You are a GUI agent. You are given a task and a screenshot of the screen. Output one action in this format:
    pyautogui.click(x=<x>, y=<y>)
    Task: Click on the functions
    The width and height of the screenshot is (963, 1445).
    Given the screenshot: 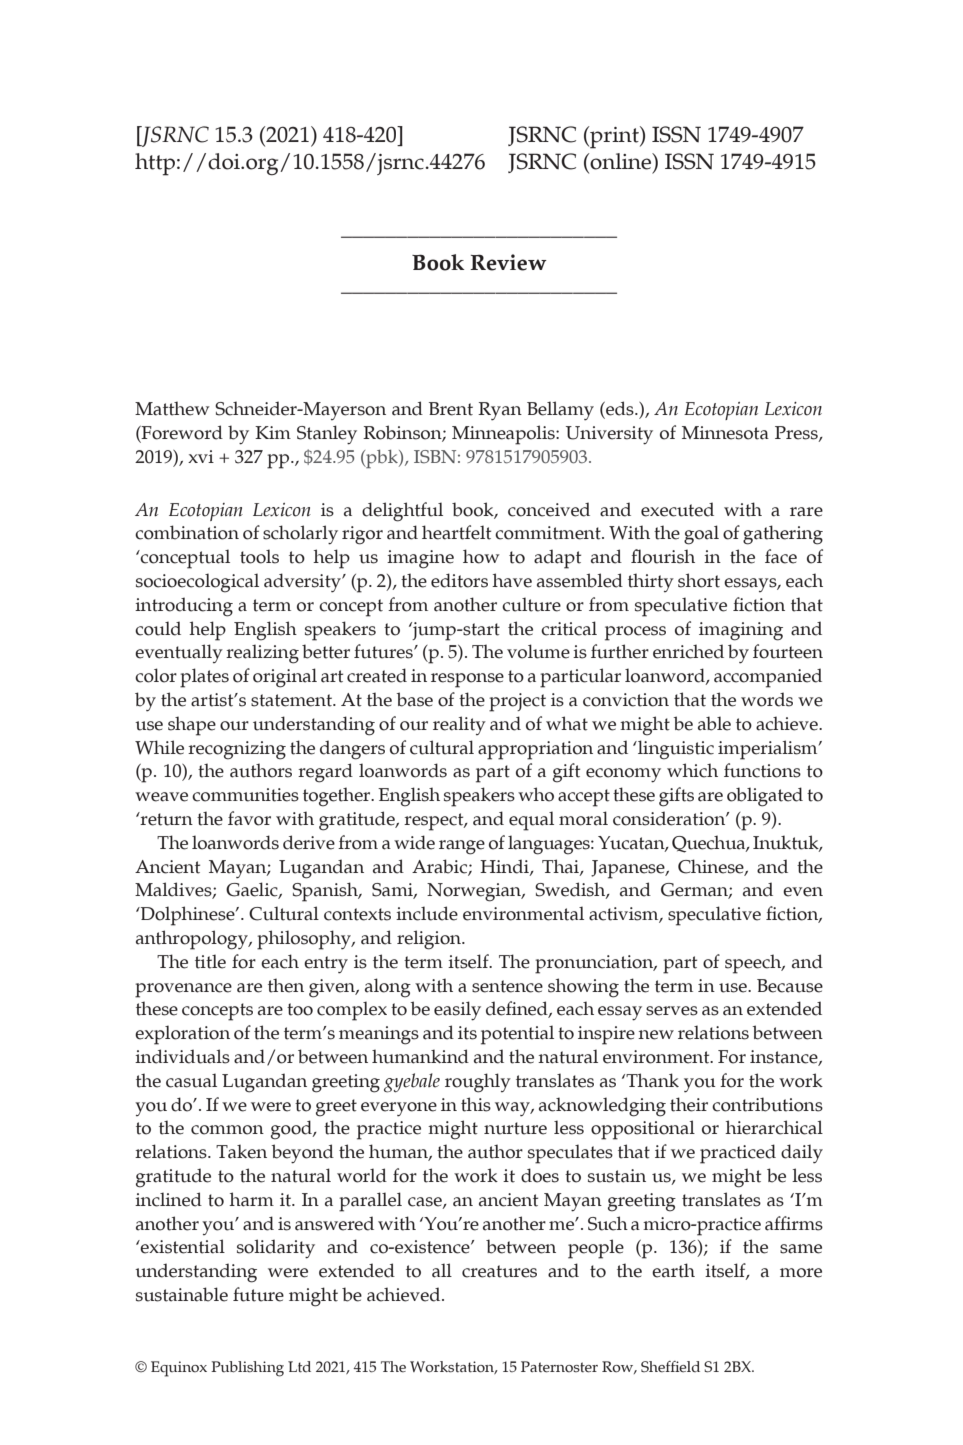 What is the action you would take?
    pyautogui.click(x=762, y=770)
